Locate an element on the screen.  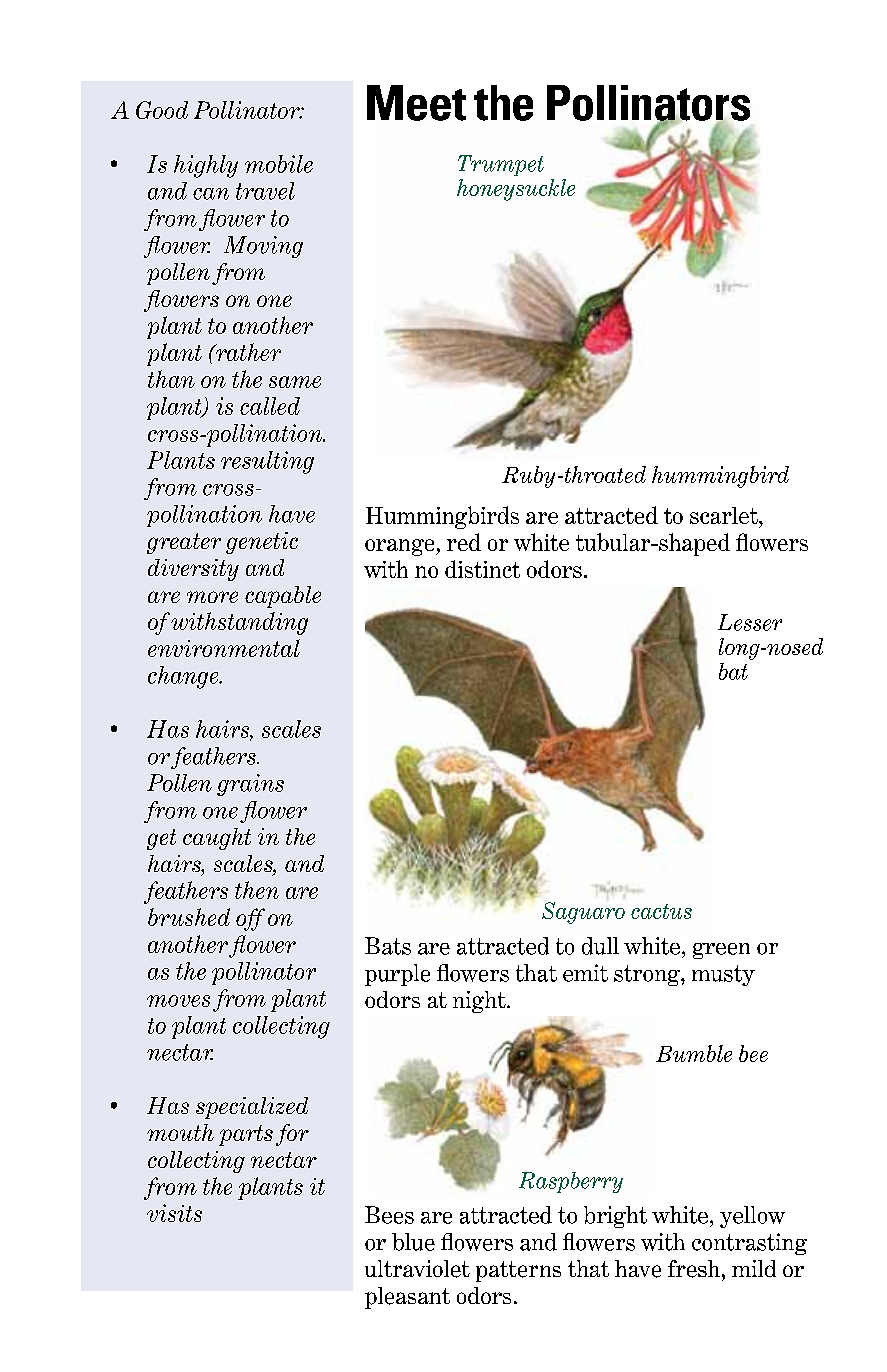
moves is located at coordinates (178, 1001).
